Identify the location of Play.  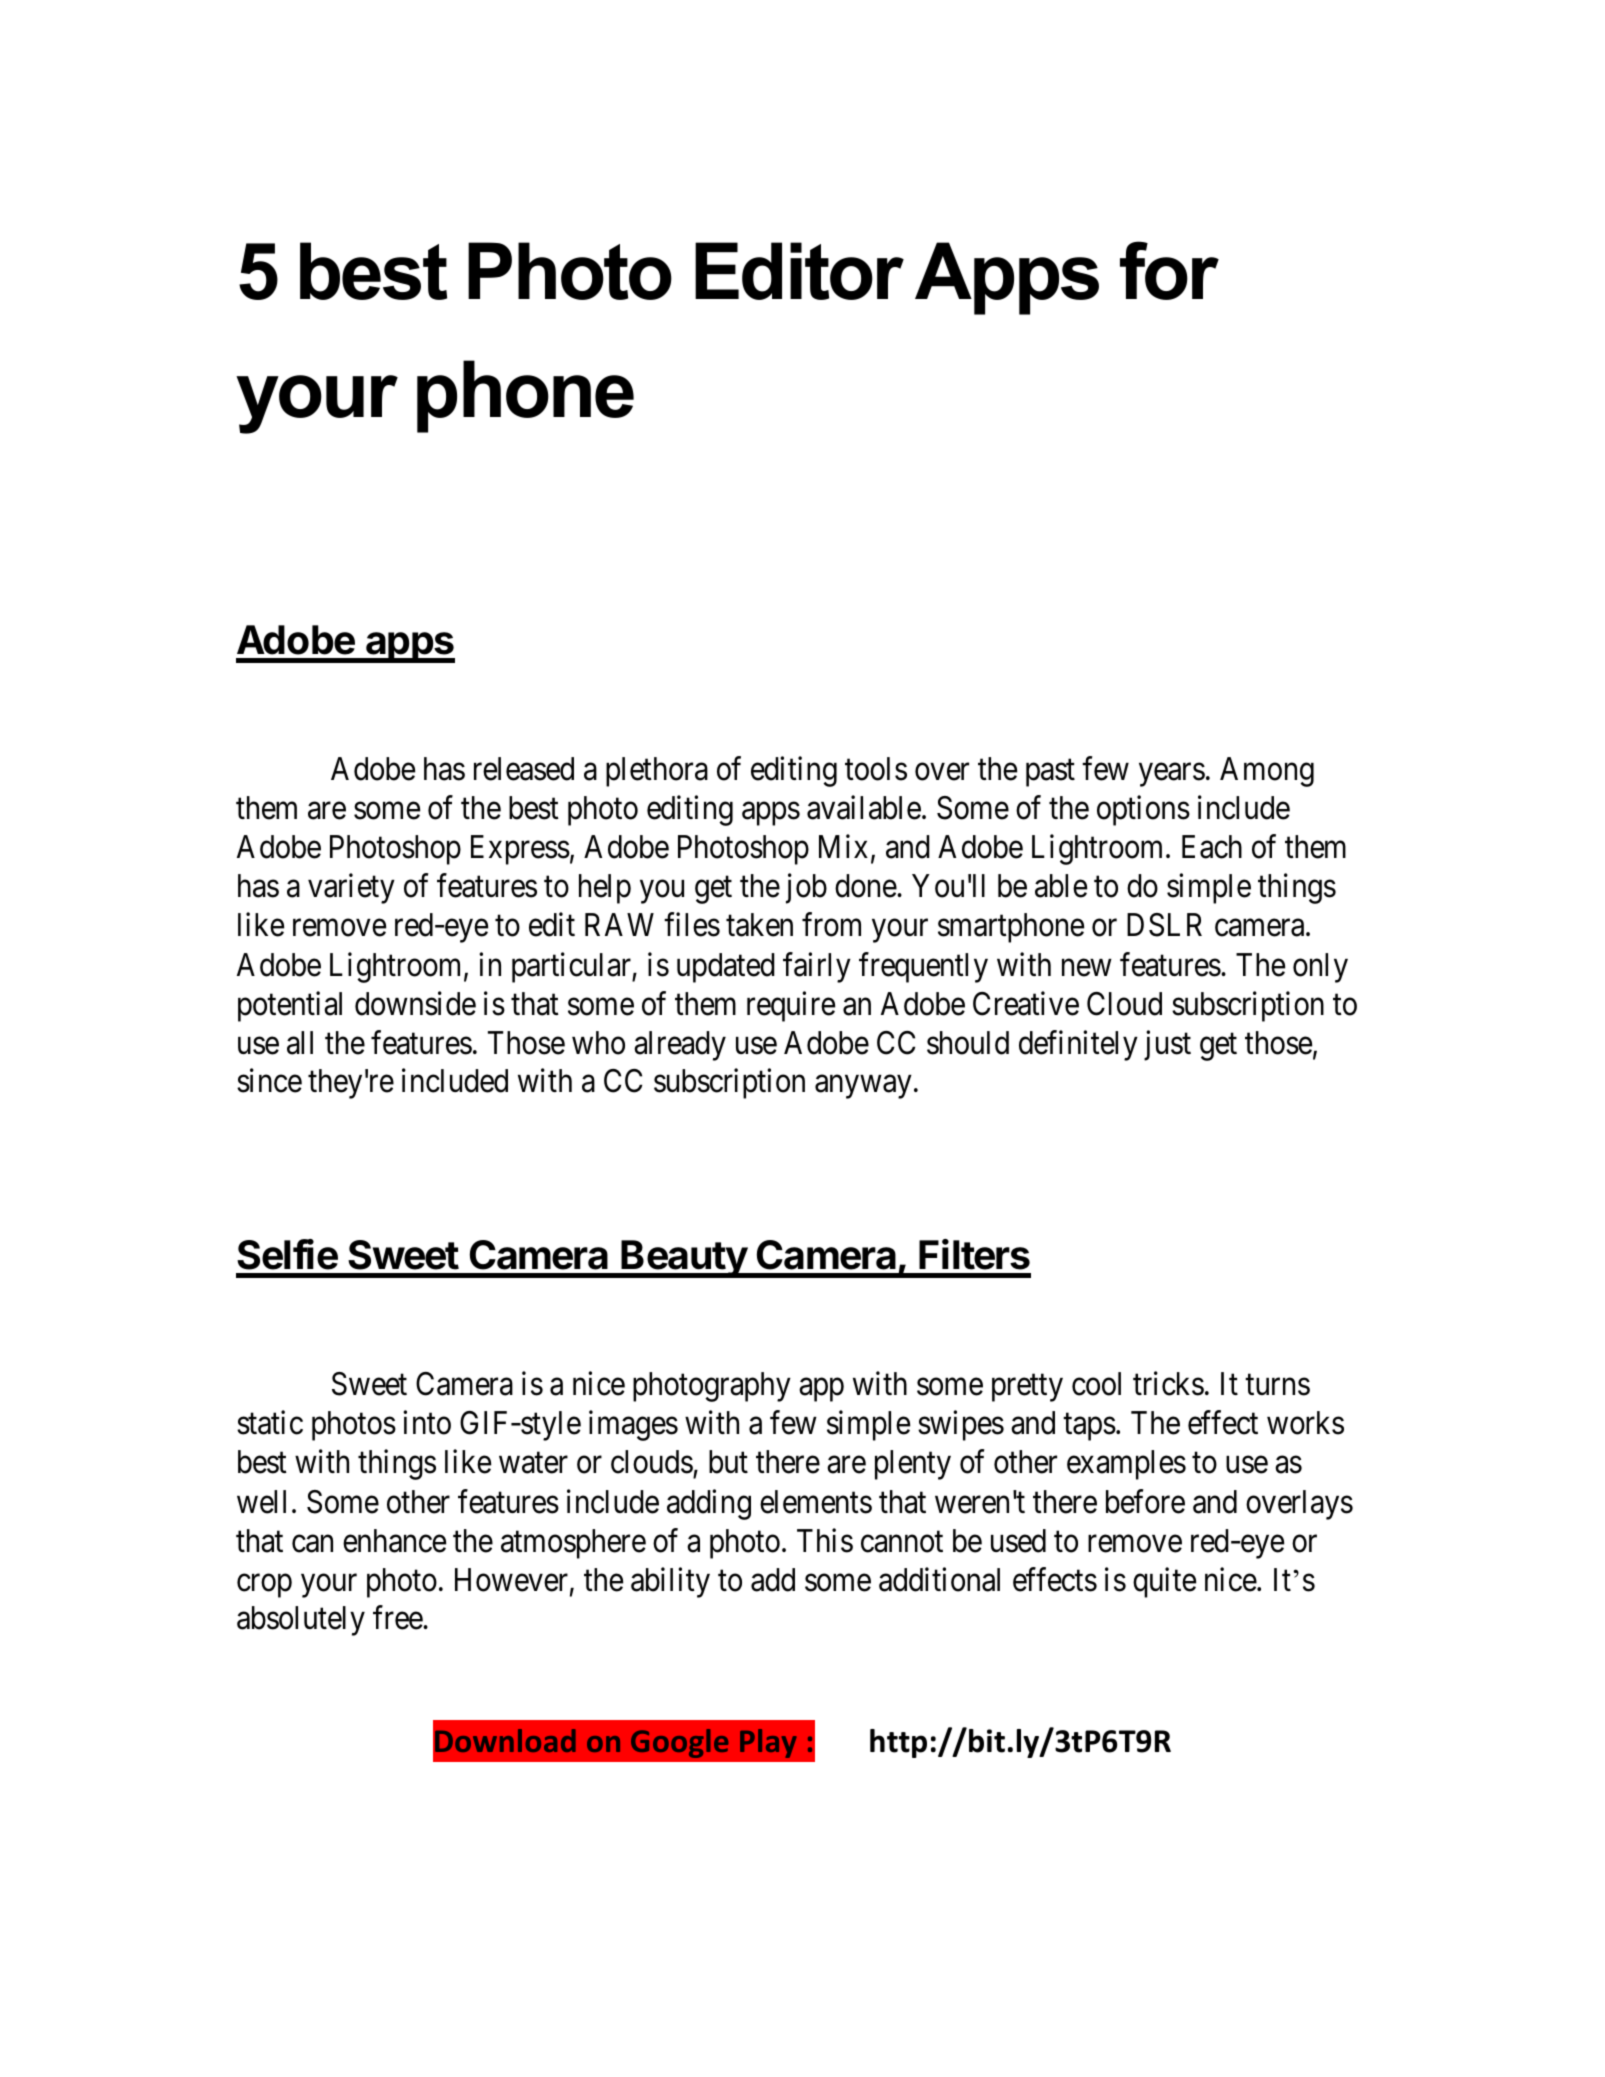
(768, 1743).
